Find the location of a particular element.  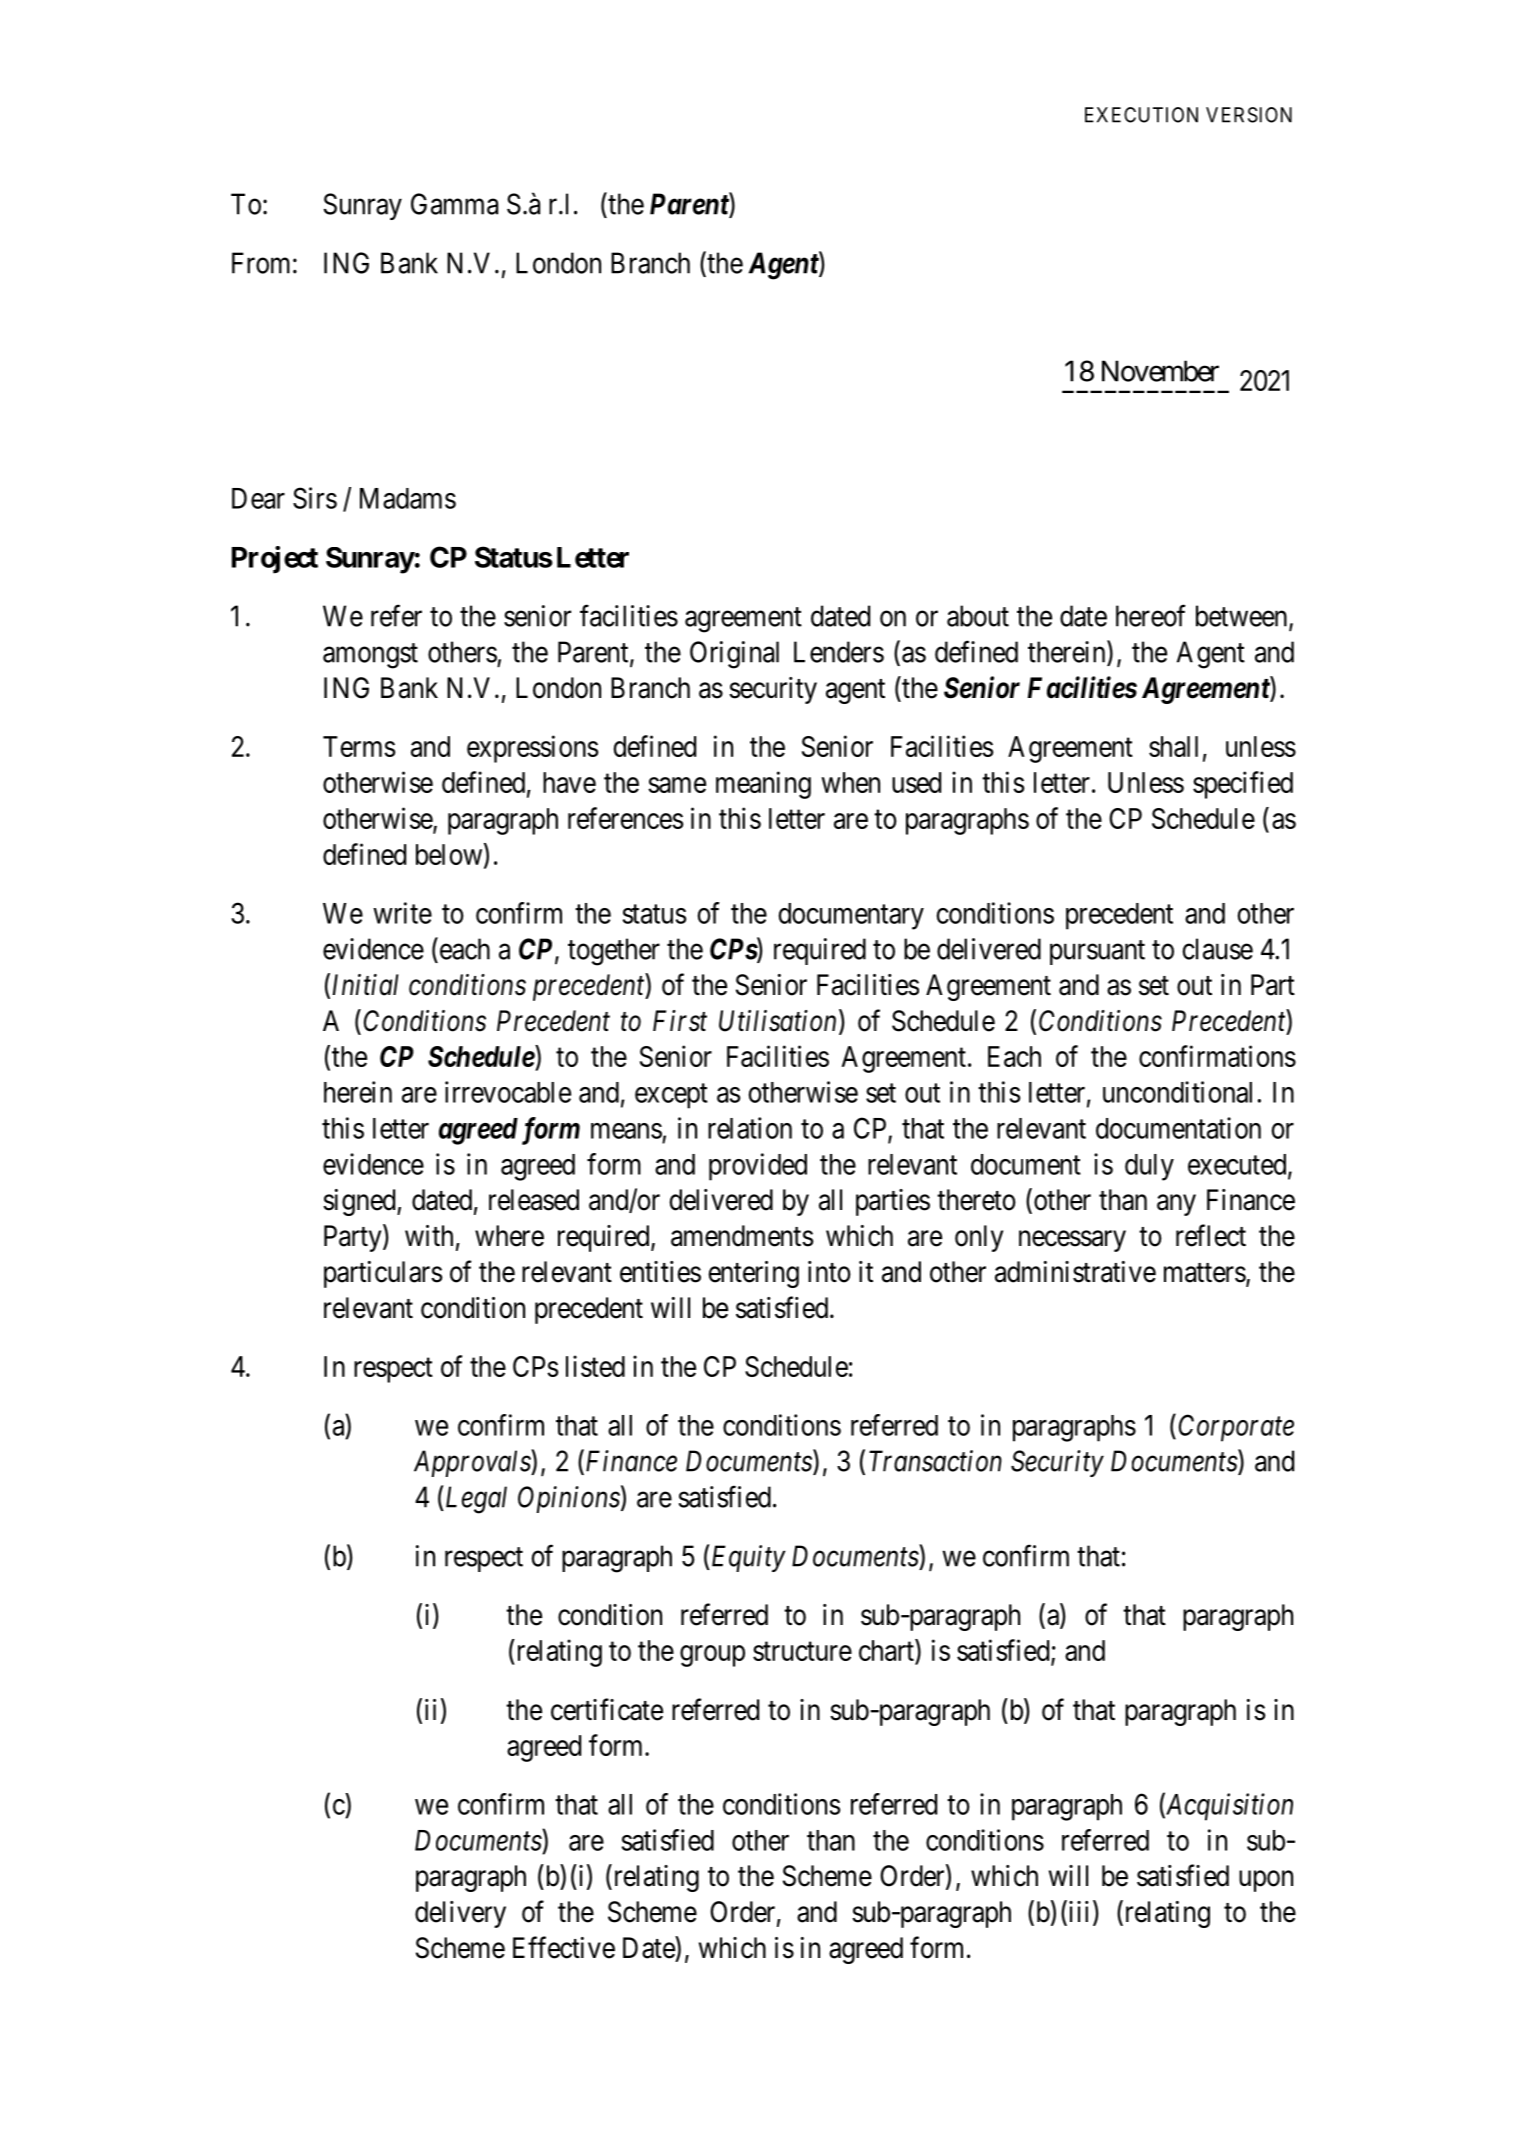

EXECUTION is located at coordinates (1141, 115).
